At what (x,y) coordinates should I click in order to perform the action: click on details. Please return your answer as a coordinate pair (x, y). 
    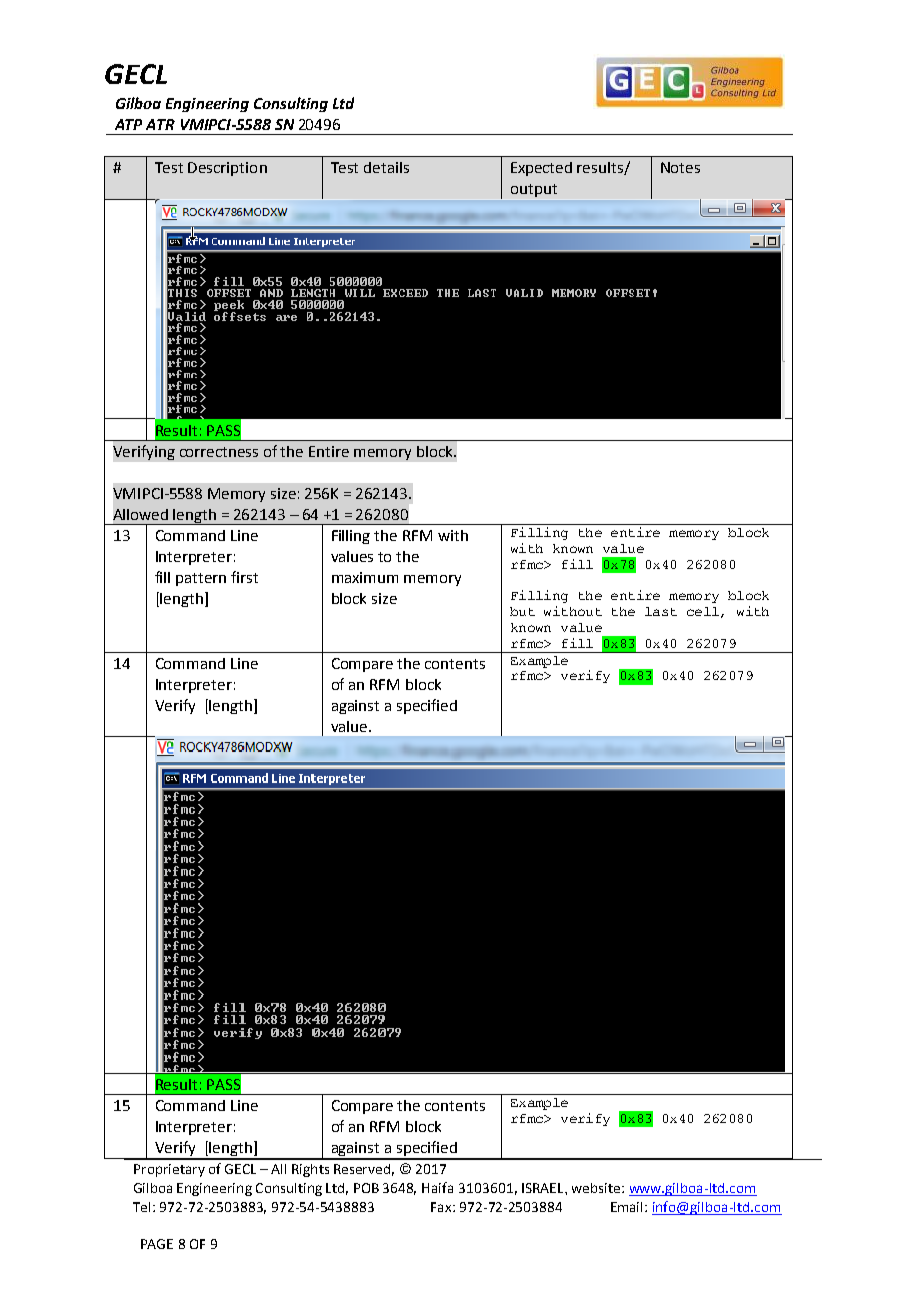
    Looking at the image, I should click on (386, 167).
